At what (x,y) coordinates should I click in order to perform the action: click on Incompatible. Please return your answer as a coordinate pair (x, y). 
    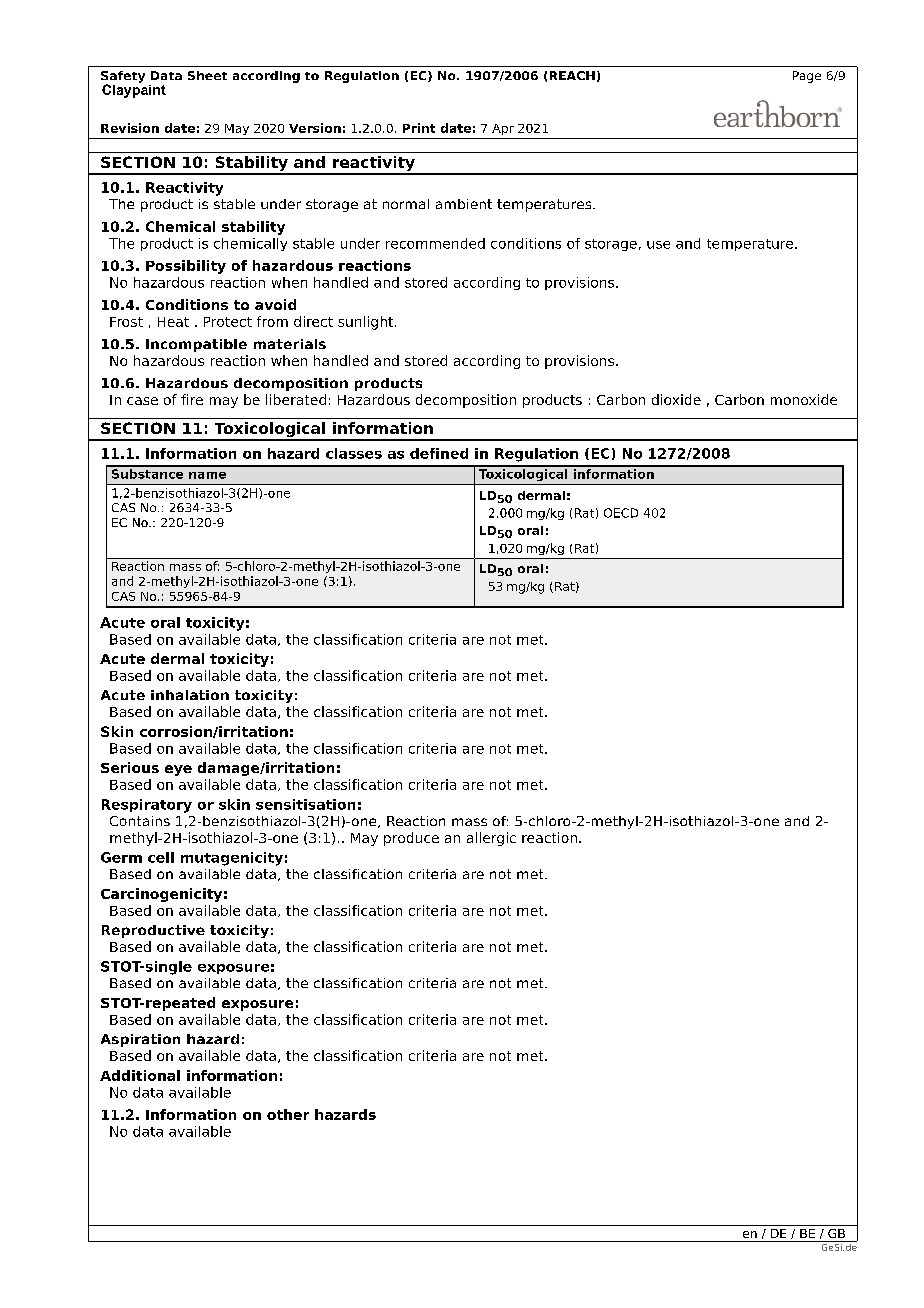
    Looking at the image, I should click on (196, 345).
